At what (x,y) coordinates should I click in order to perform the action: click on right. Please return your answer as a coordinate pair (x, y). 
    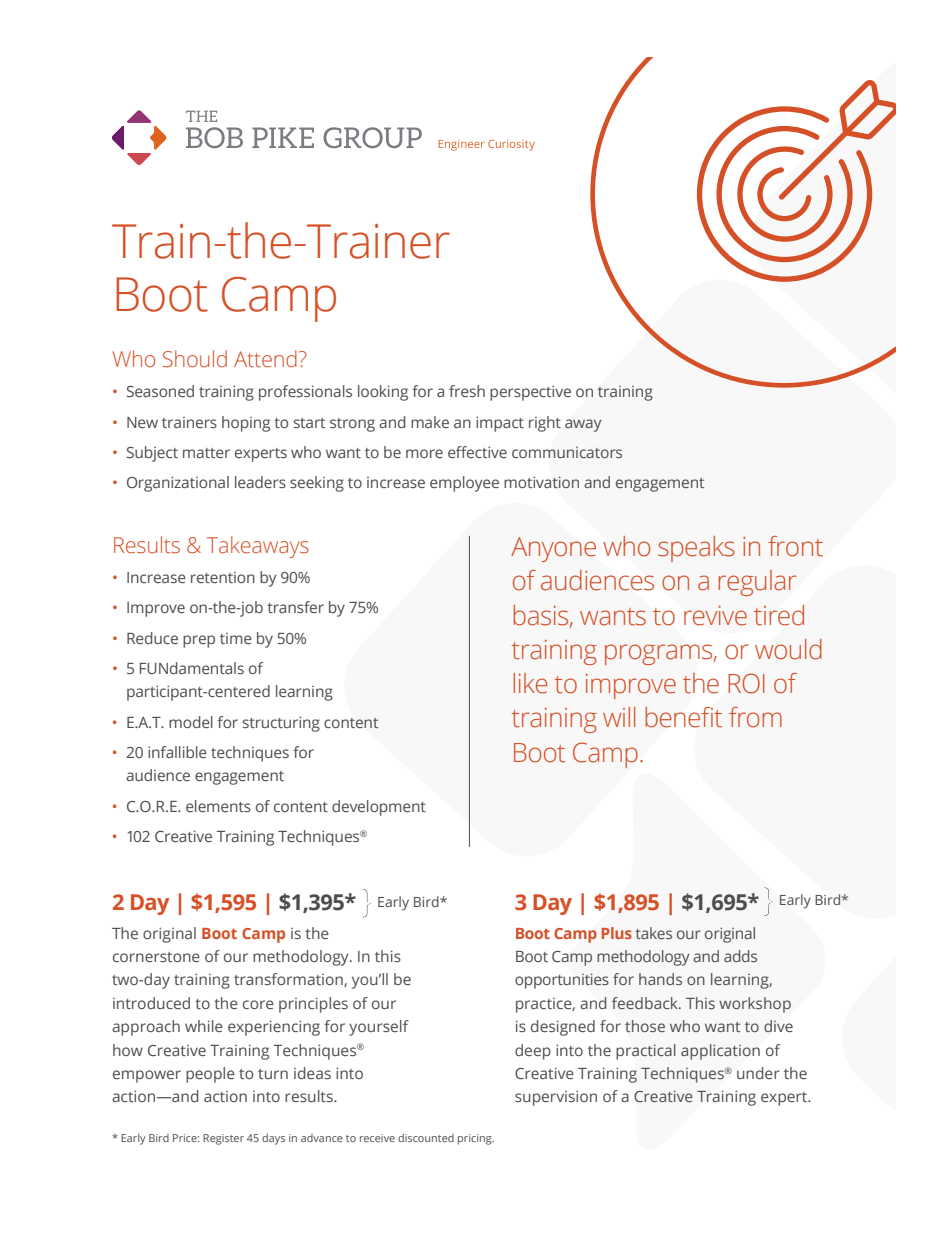
    Looking at the image, I should click on (545, 424).
